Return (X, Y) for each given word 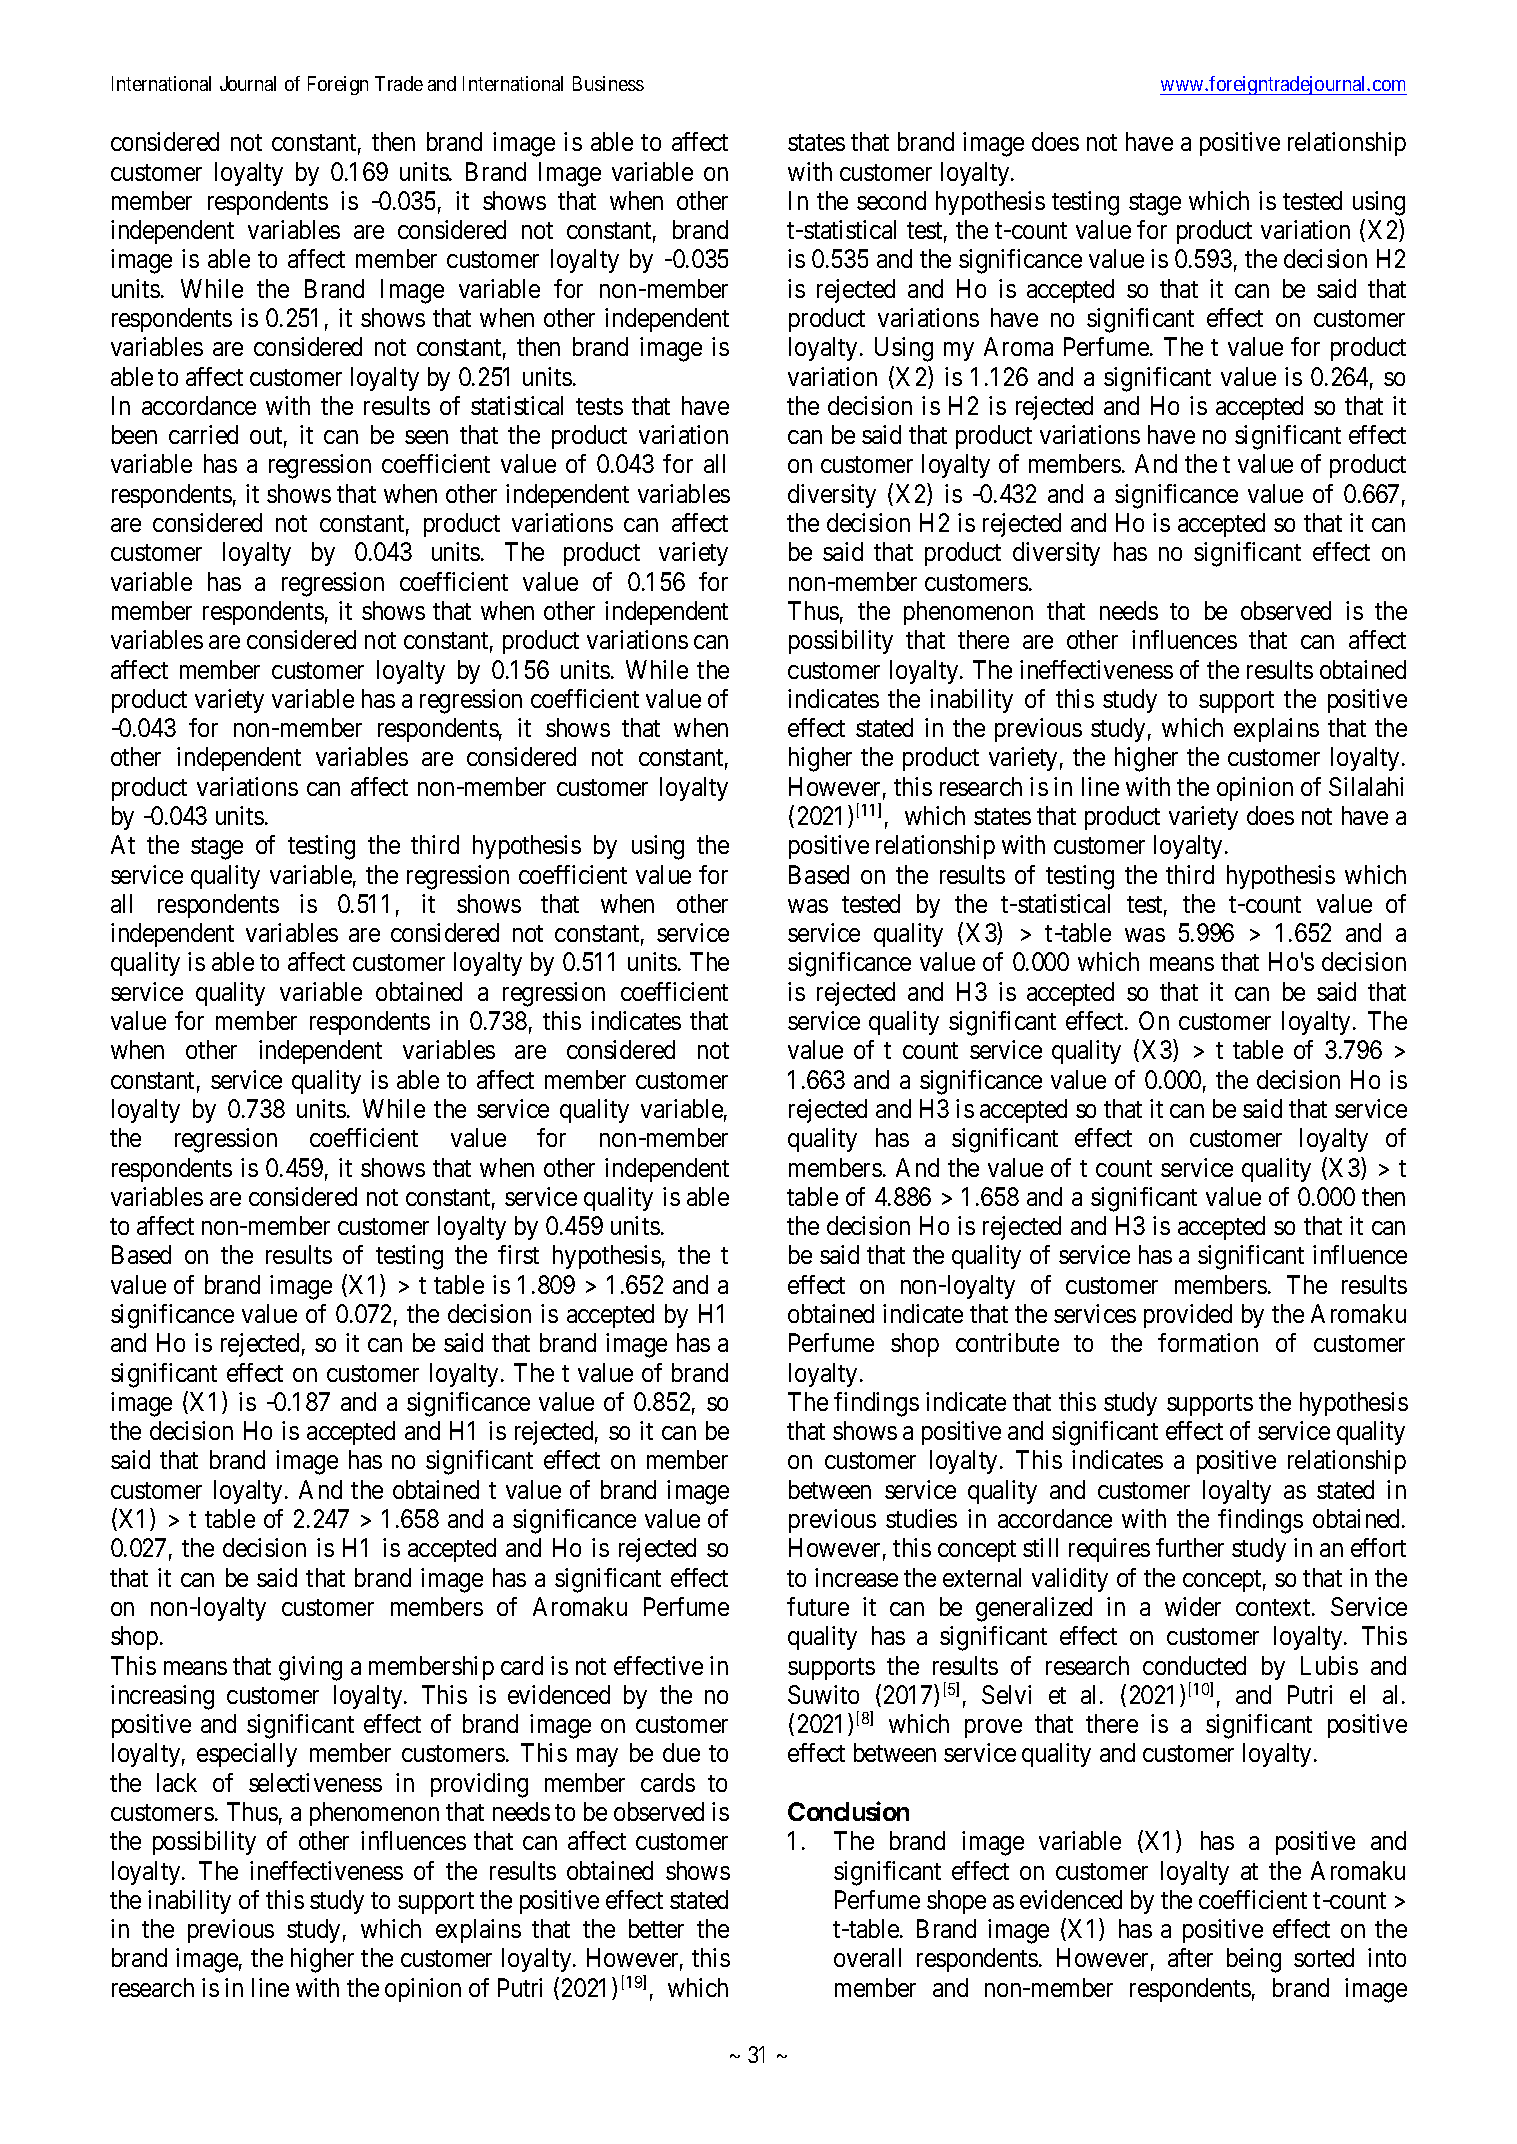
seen (426, 437)
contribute (1007, 1342)
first (518, 1254)
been (134, 434)
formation (1208, 1342)
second (891, 200)
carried (203, 434)
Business (608, 83)
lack (177, 1782)
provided (1188, 1316)
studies (921, 1518)
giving (310, 1668)
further (1190, 1547)
